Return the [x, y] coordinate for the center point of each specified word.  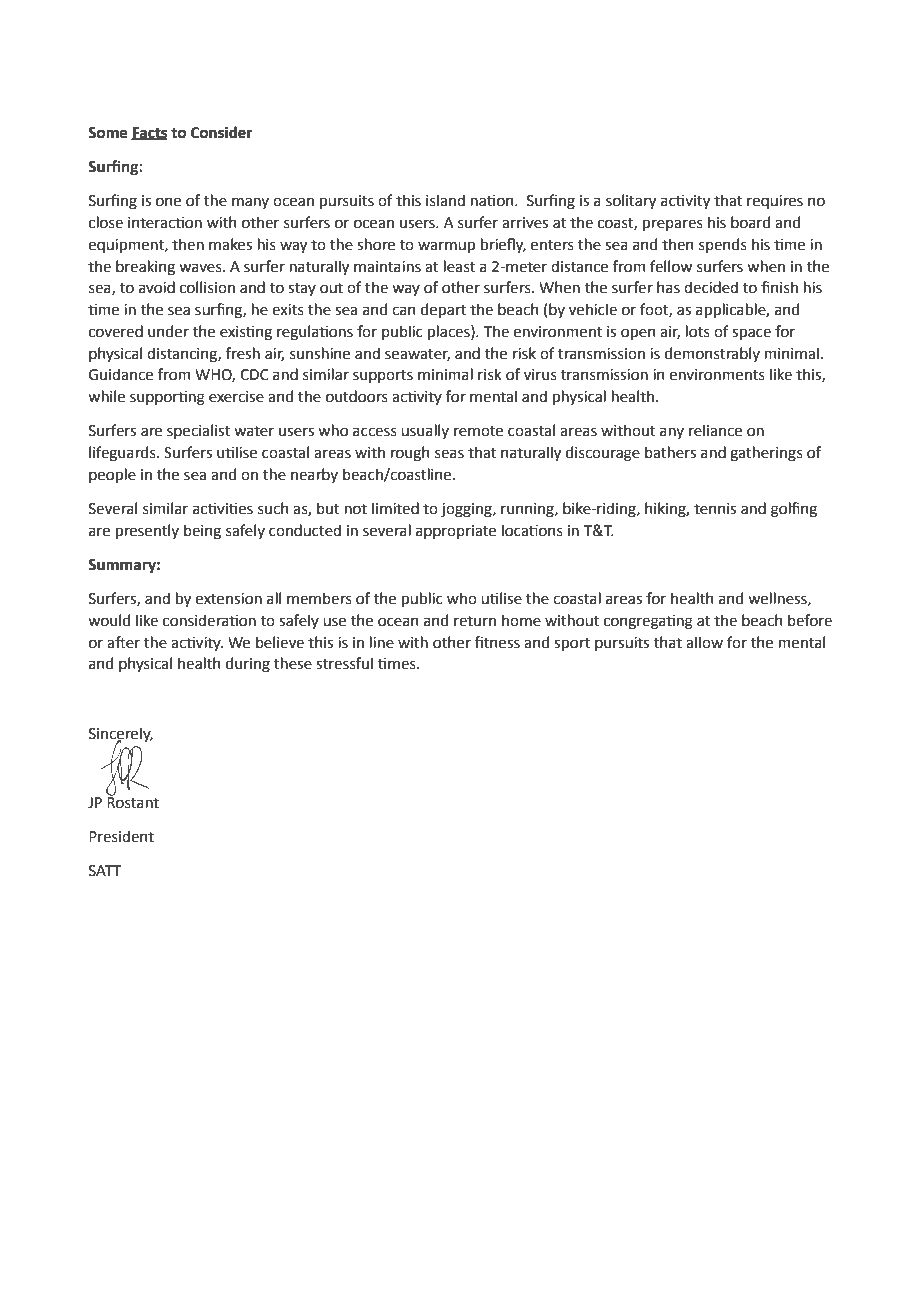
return [475, 621]
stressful [344, 663]
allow [704, 642]
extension [229, 599]
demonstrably [712, 354]
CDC [254, 375]
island [445, 200]
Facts [149, 133]
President [121, 836]
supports [383, 376]
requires [775, 202]
